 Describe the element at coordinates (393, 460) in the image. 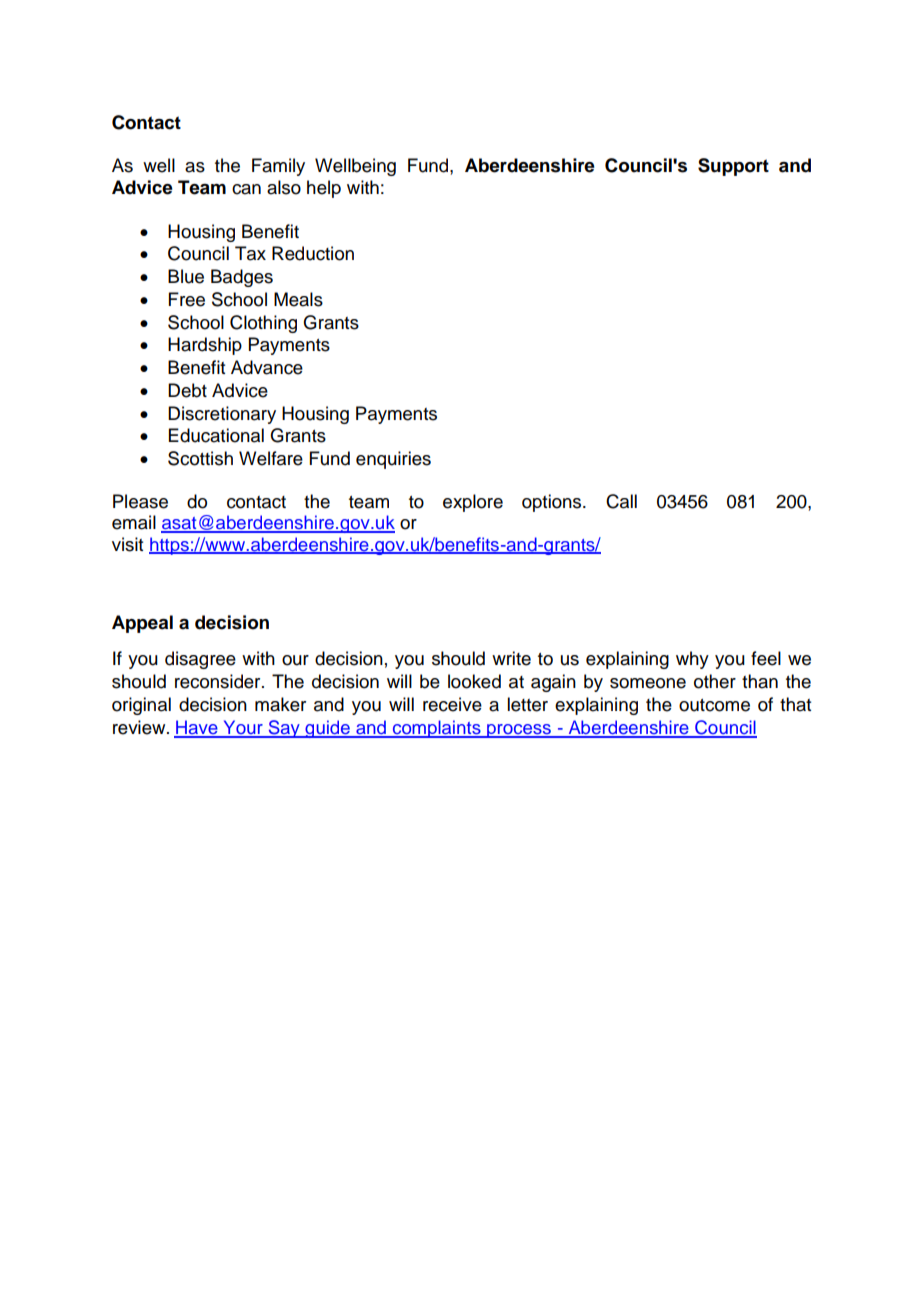

I see `enquiries` at that location.
